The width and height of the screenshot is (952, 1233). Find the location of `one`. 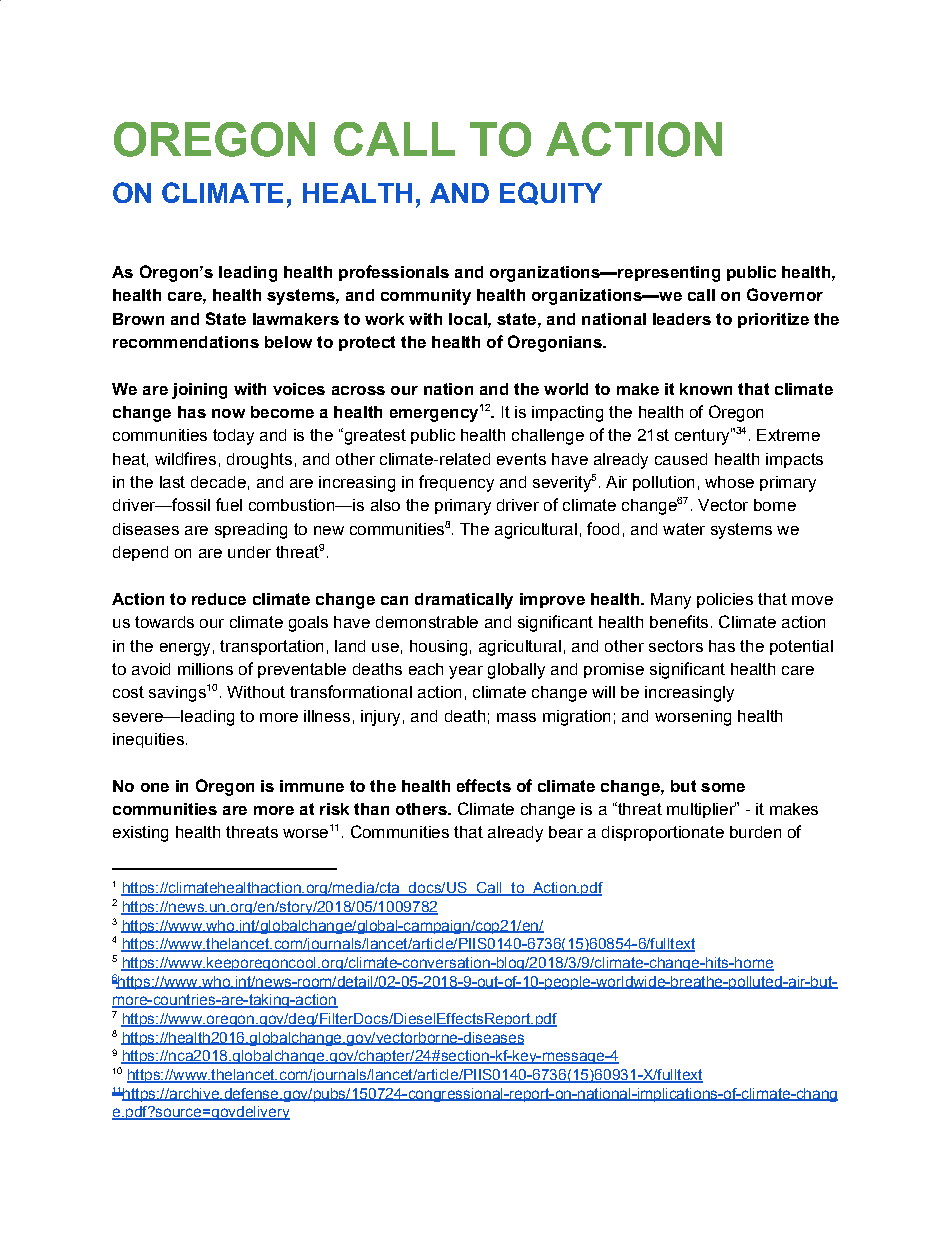

one is located at coordinates (155, 787).
